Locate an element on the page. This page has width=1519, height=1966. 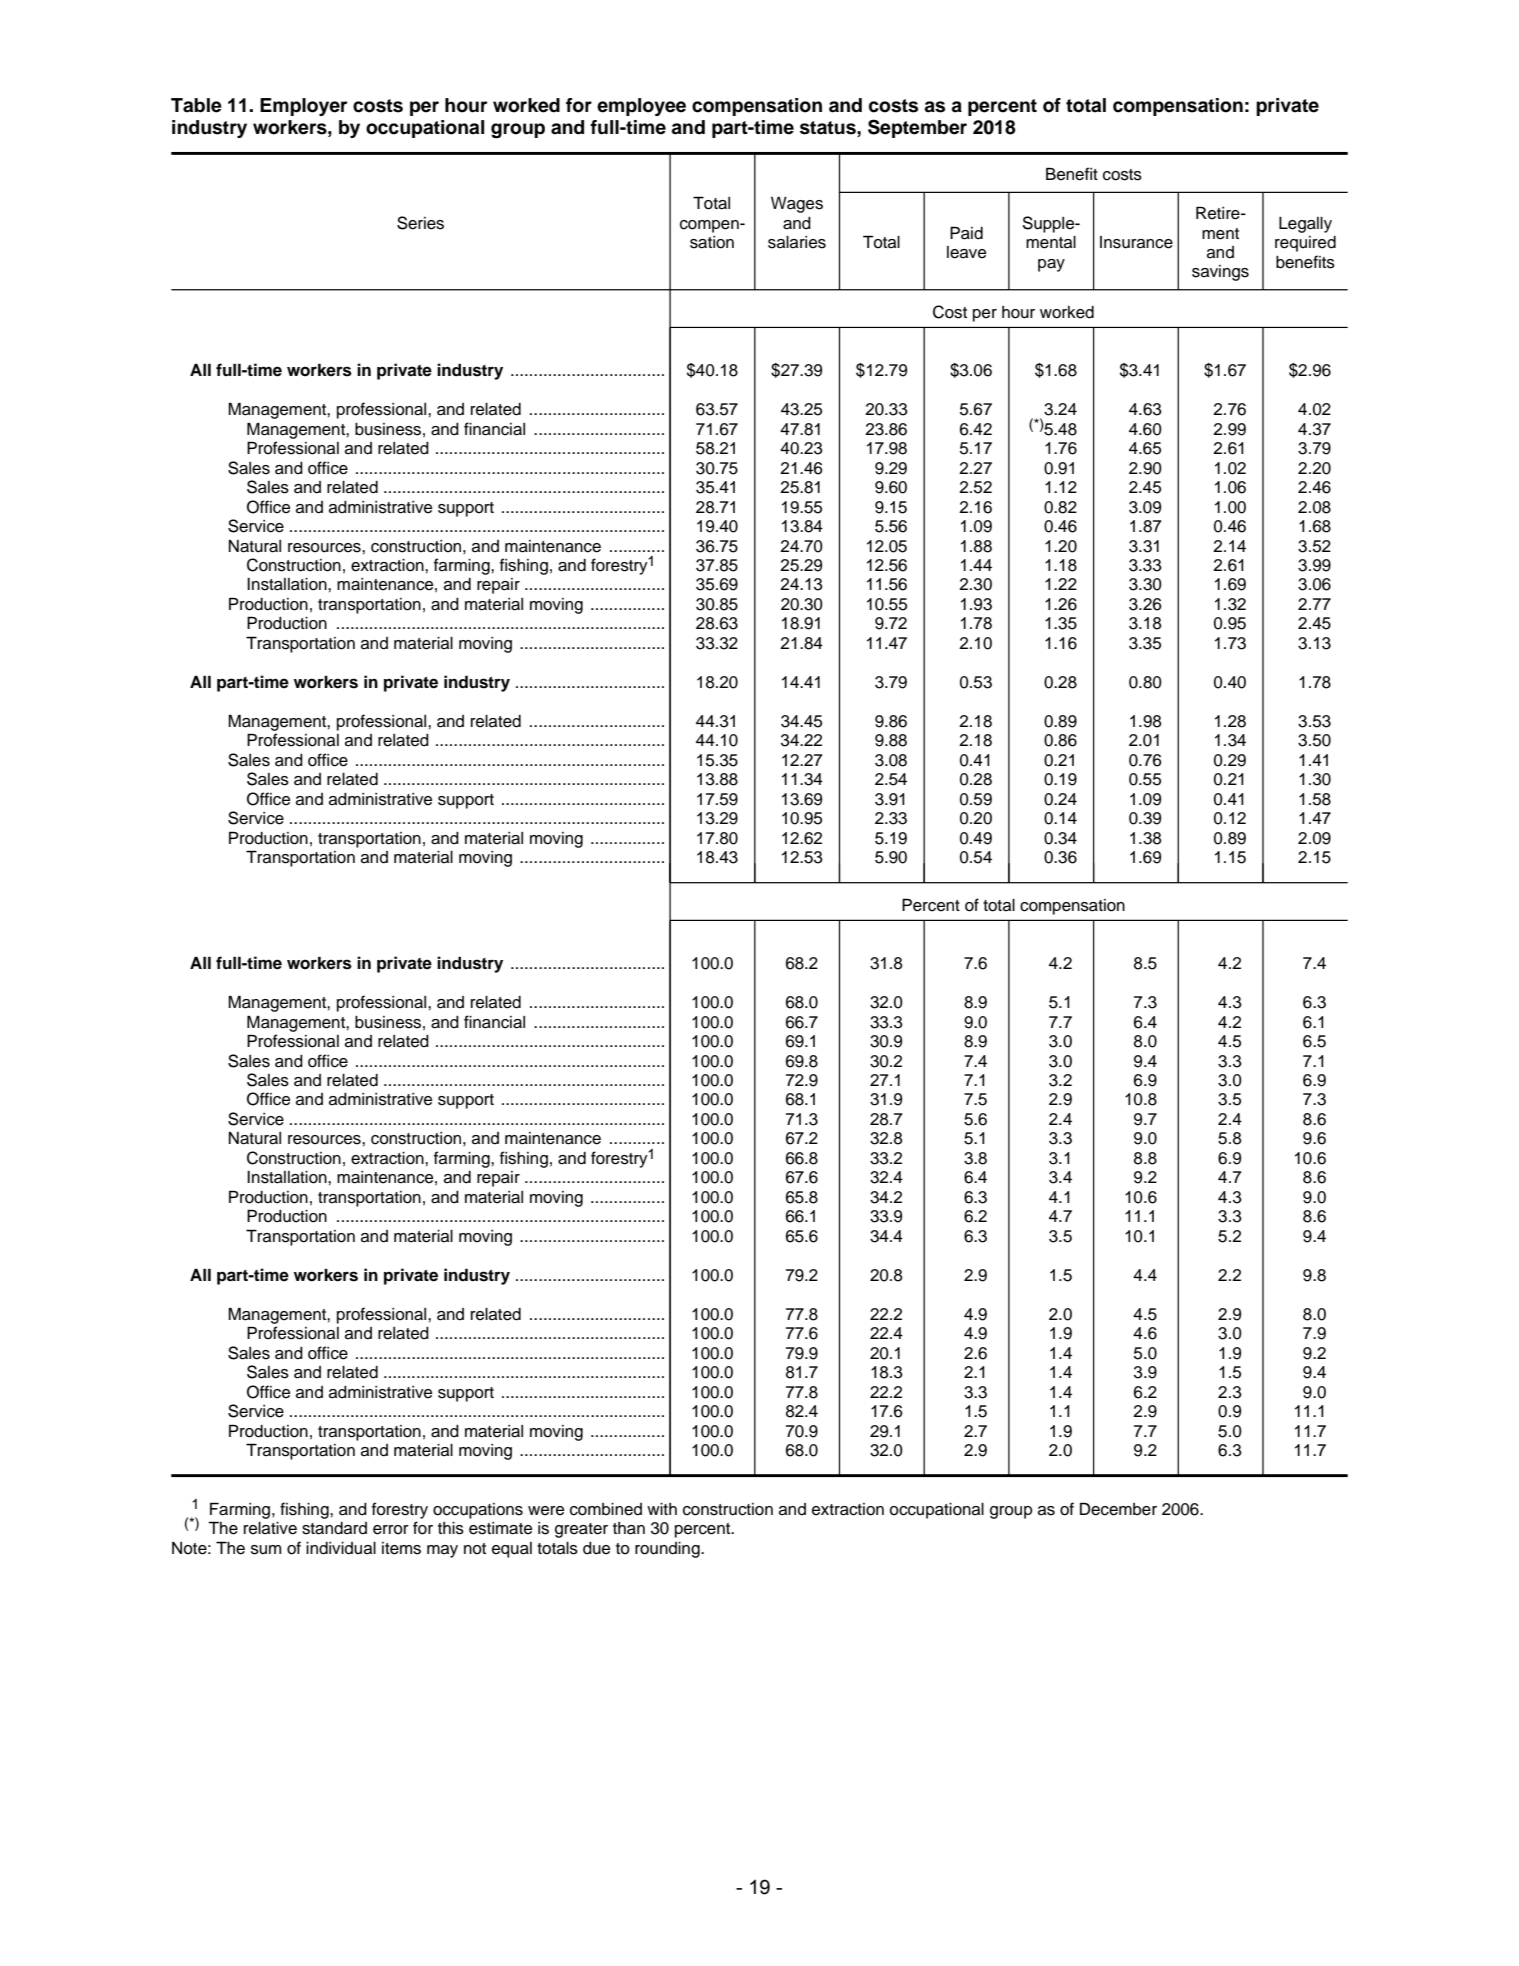
with is located at coordinates (662, 1509).
